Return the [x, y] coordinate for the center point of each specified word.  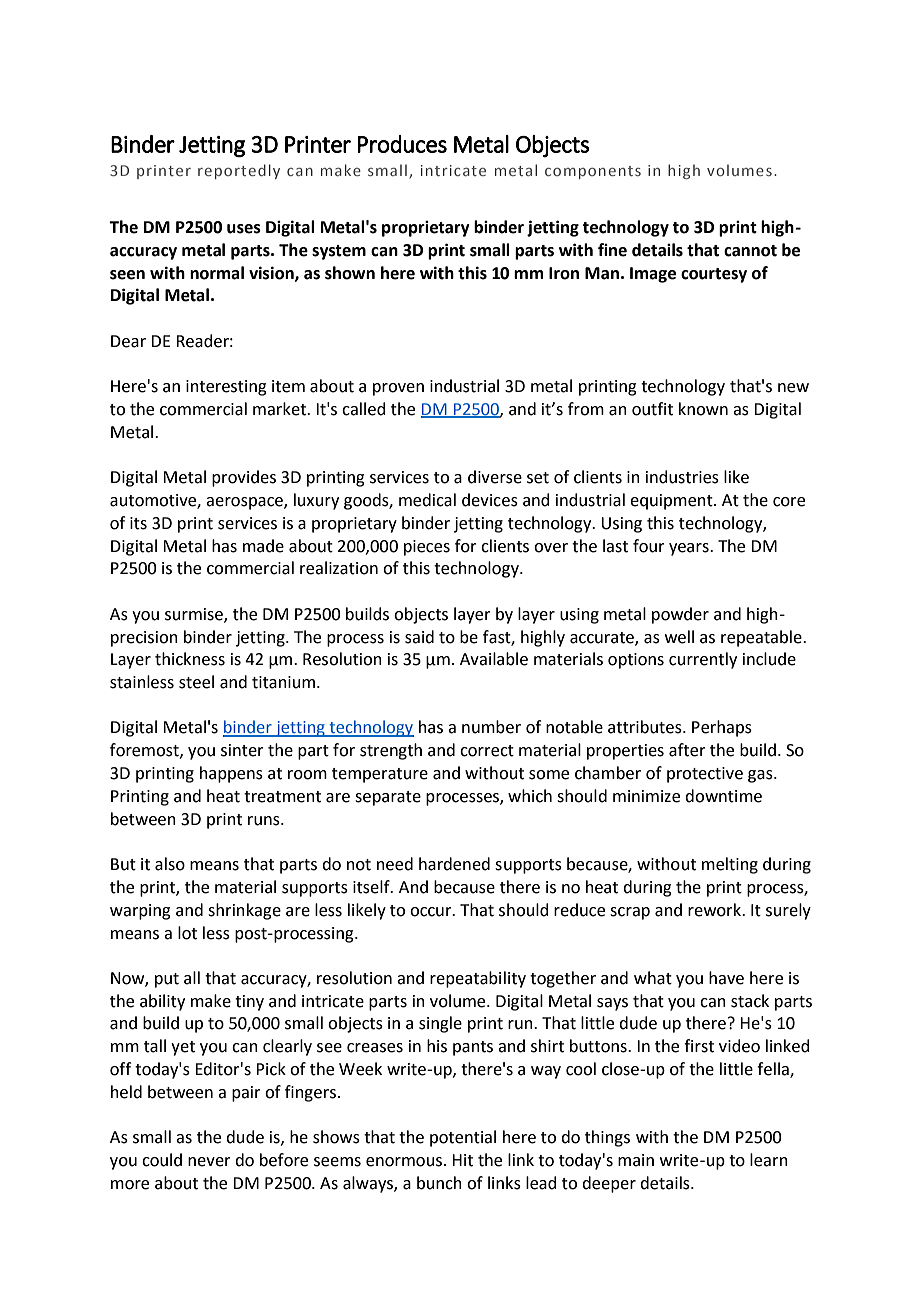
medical [427, 500]
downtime [723, 796]
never [209, 1162]
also [170, 864]
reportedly [239, 171]
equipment [672, 502]
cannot [750, 251]
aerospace [245, 503]
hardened [454, 864]
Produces [402, 144]
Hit [462, 1160]
